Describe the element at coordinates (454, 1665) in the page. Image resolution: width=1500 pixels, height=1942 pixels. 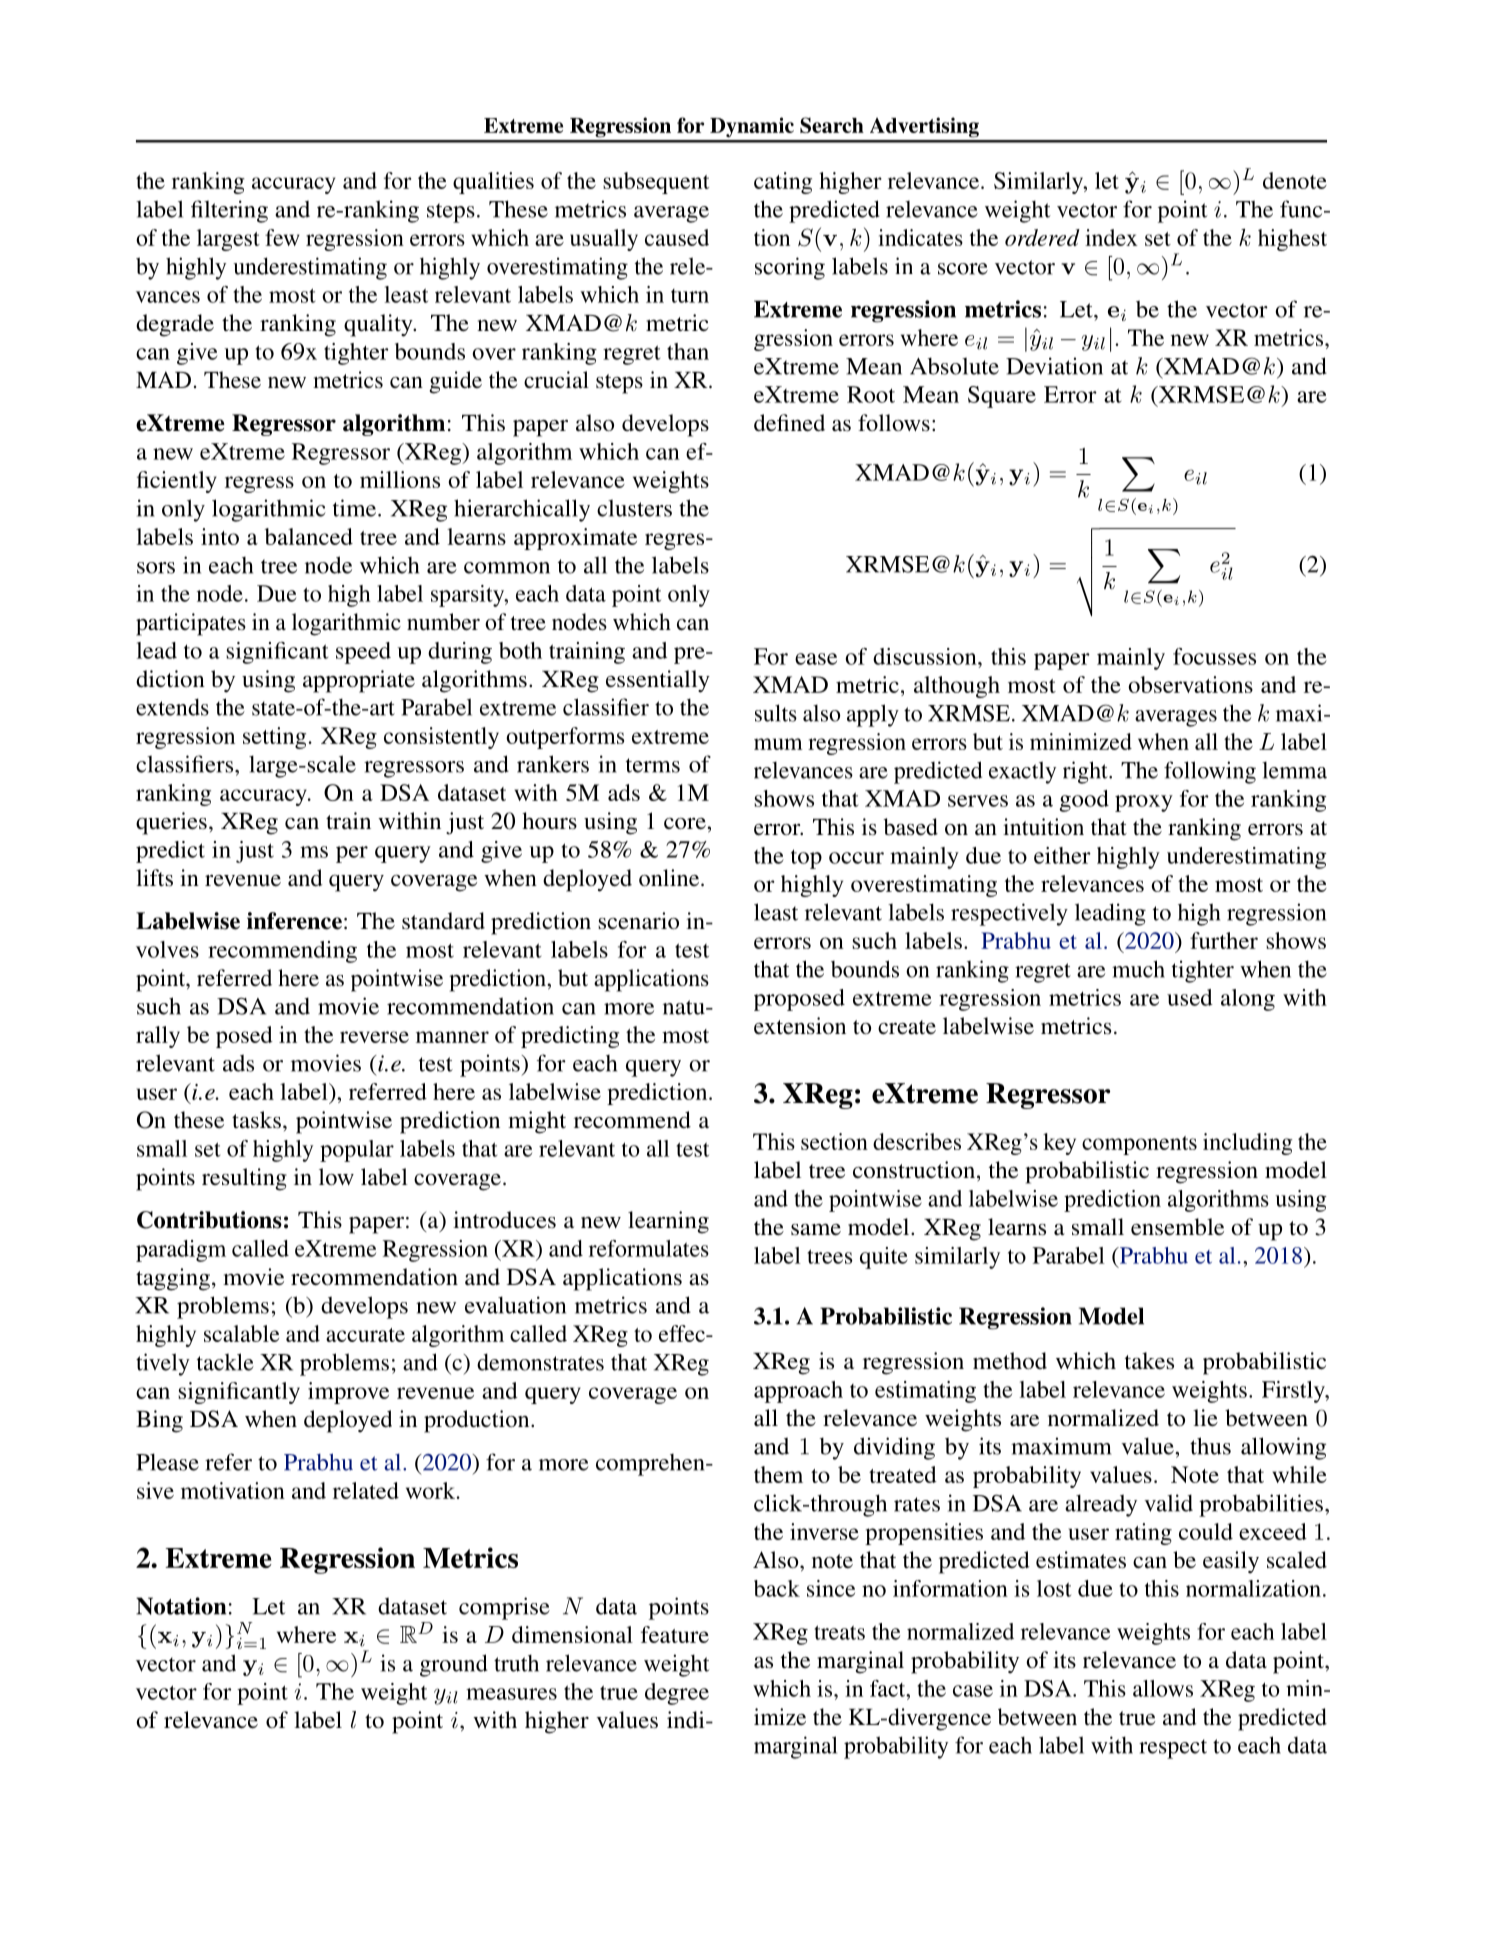
I see `ground` at that location.
